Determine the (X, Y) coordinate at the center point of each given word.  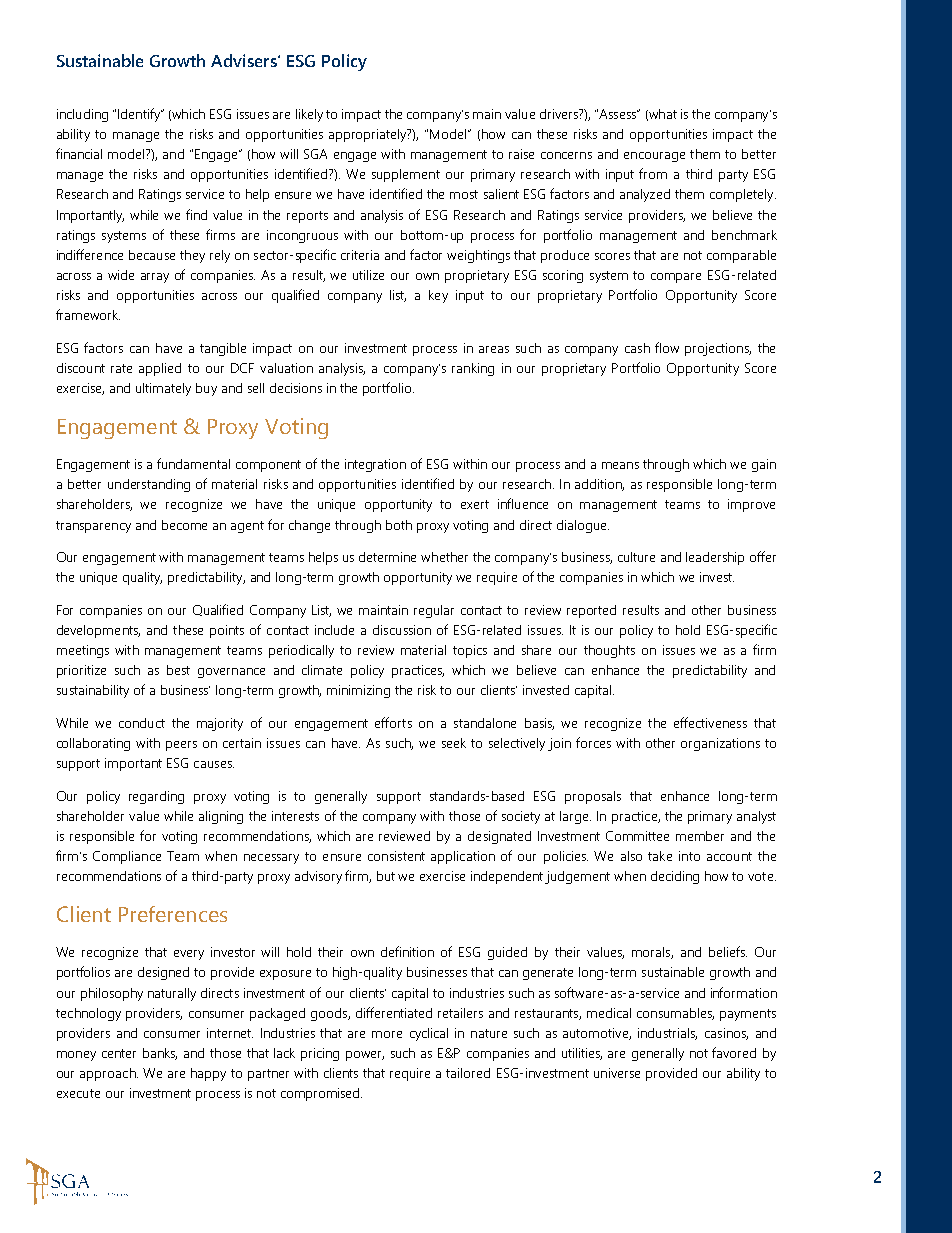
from (653, 173)
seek (454, 743)
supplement (406, 175)
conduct (142, 723)
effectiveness (710, 722)
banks (160, 1054)
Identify (140, 115)
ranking (473, 369)
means (620, 465)
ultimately (163, 389)
